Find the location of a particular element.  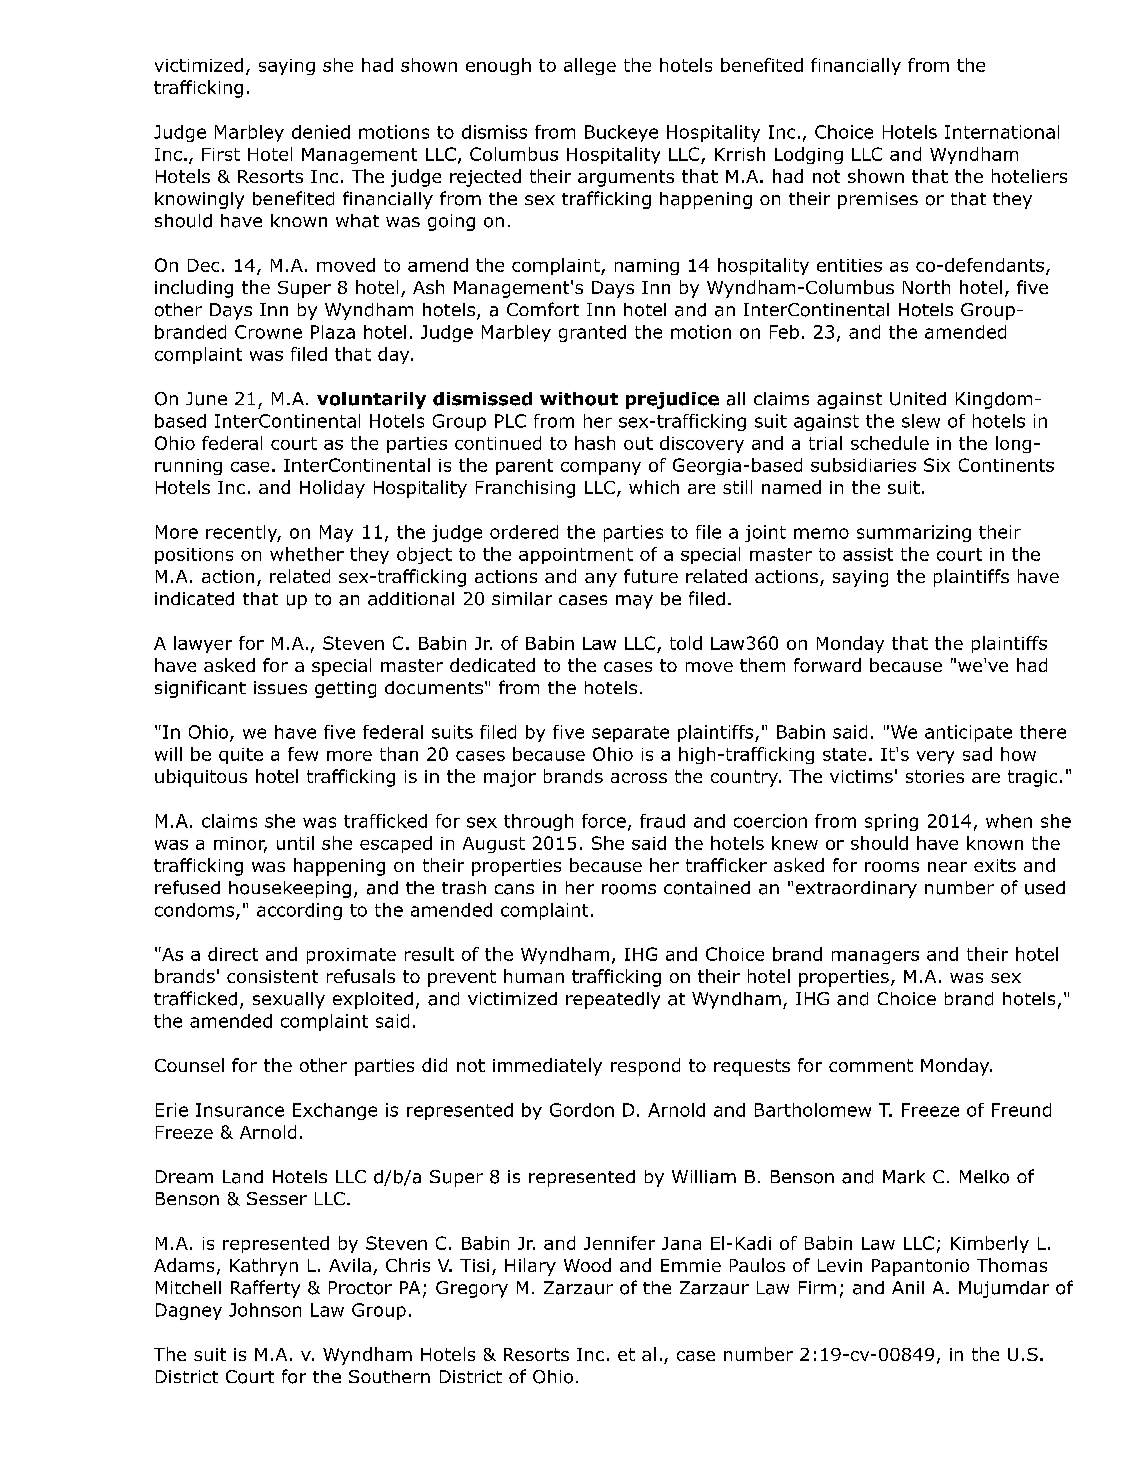

without is located at coordinates (579, 399).
